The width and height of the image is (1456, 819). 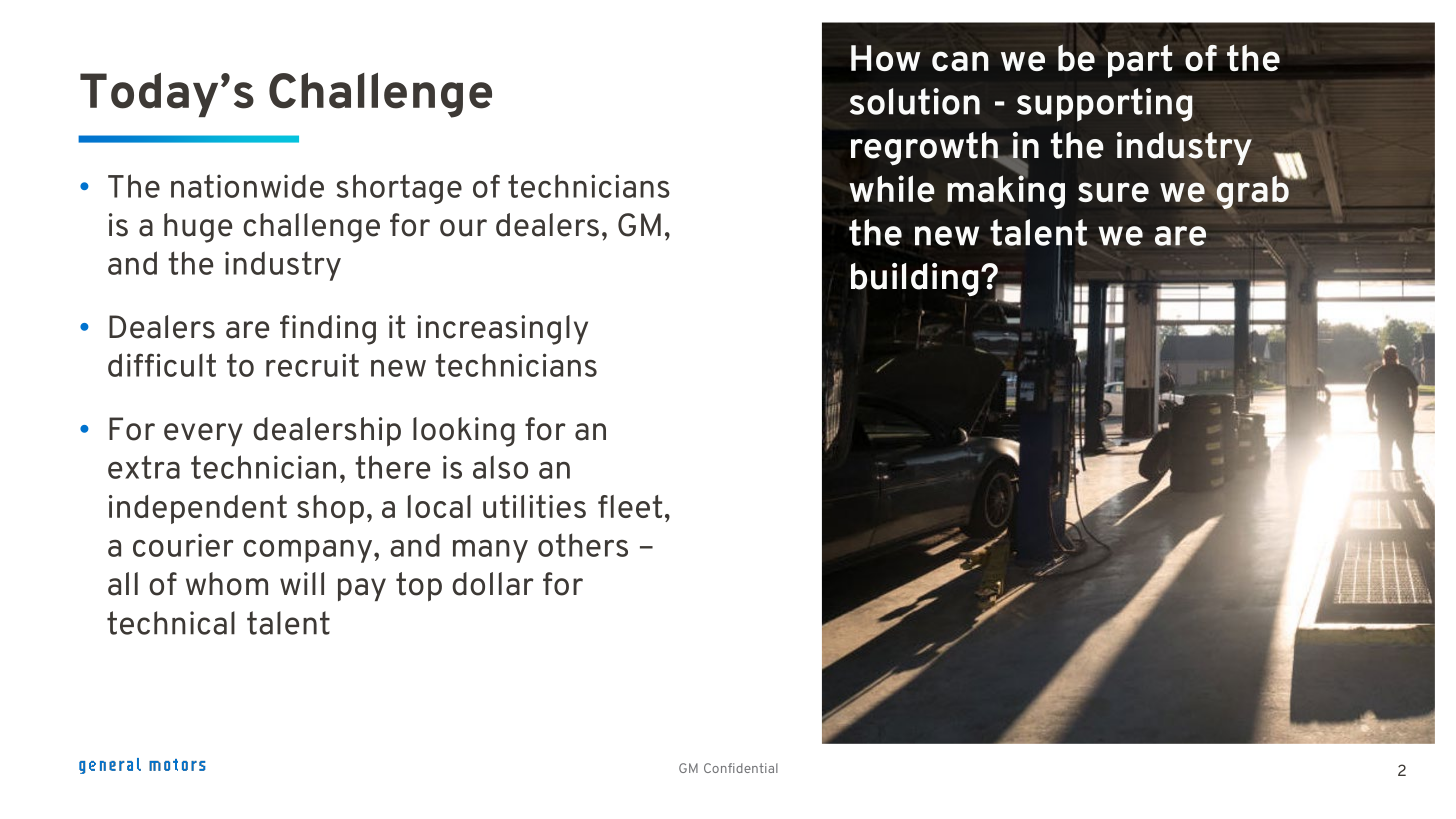 I want to click on increasingly, so click(x=502, y=330).
